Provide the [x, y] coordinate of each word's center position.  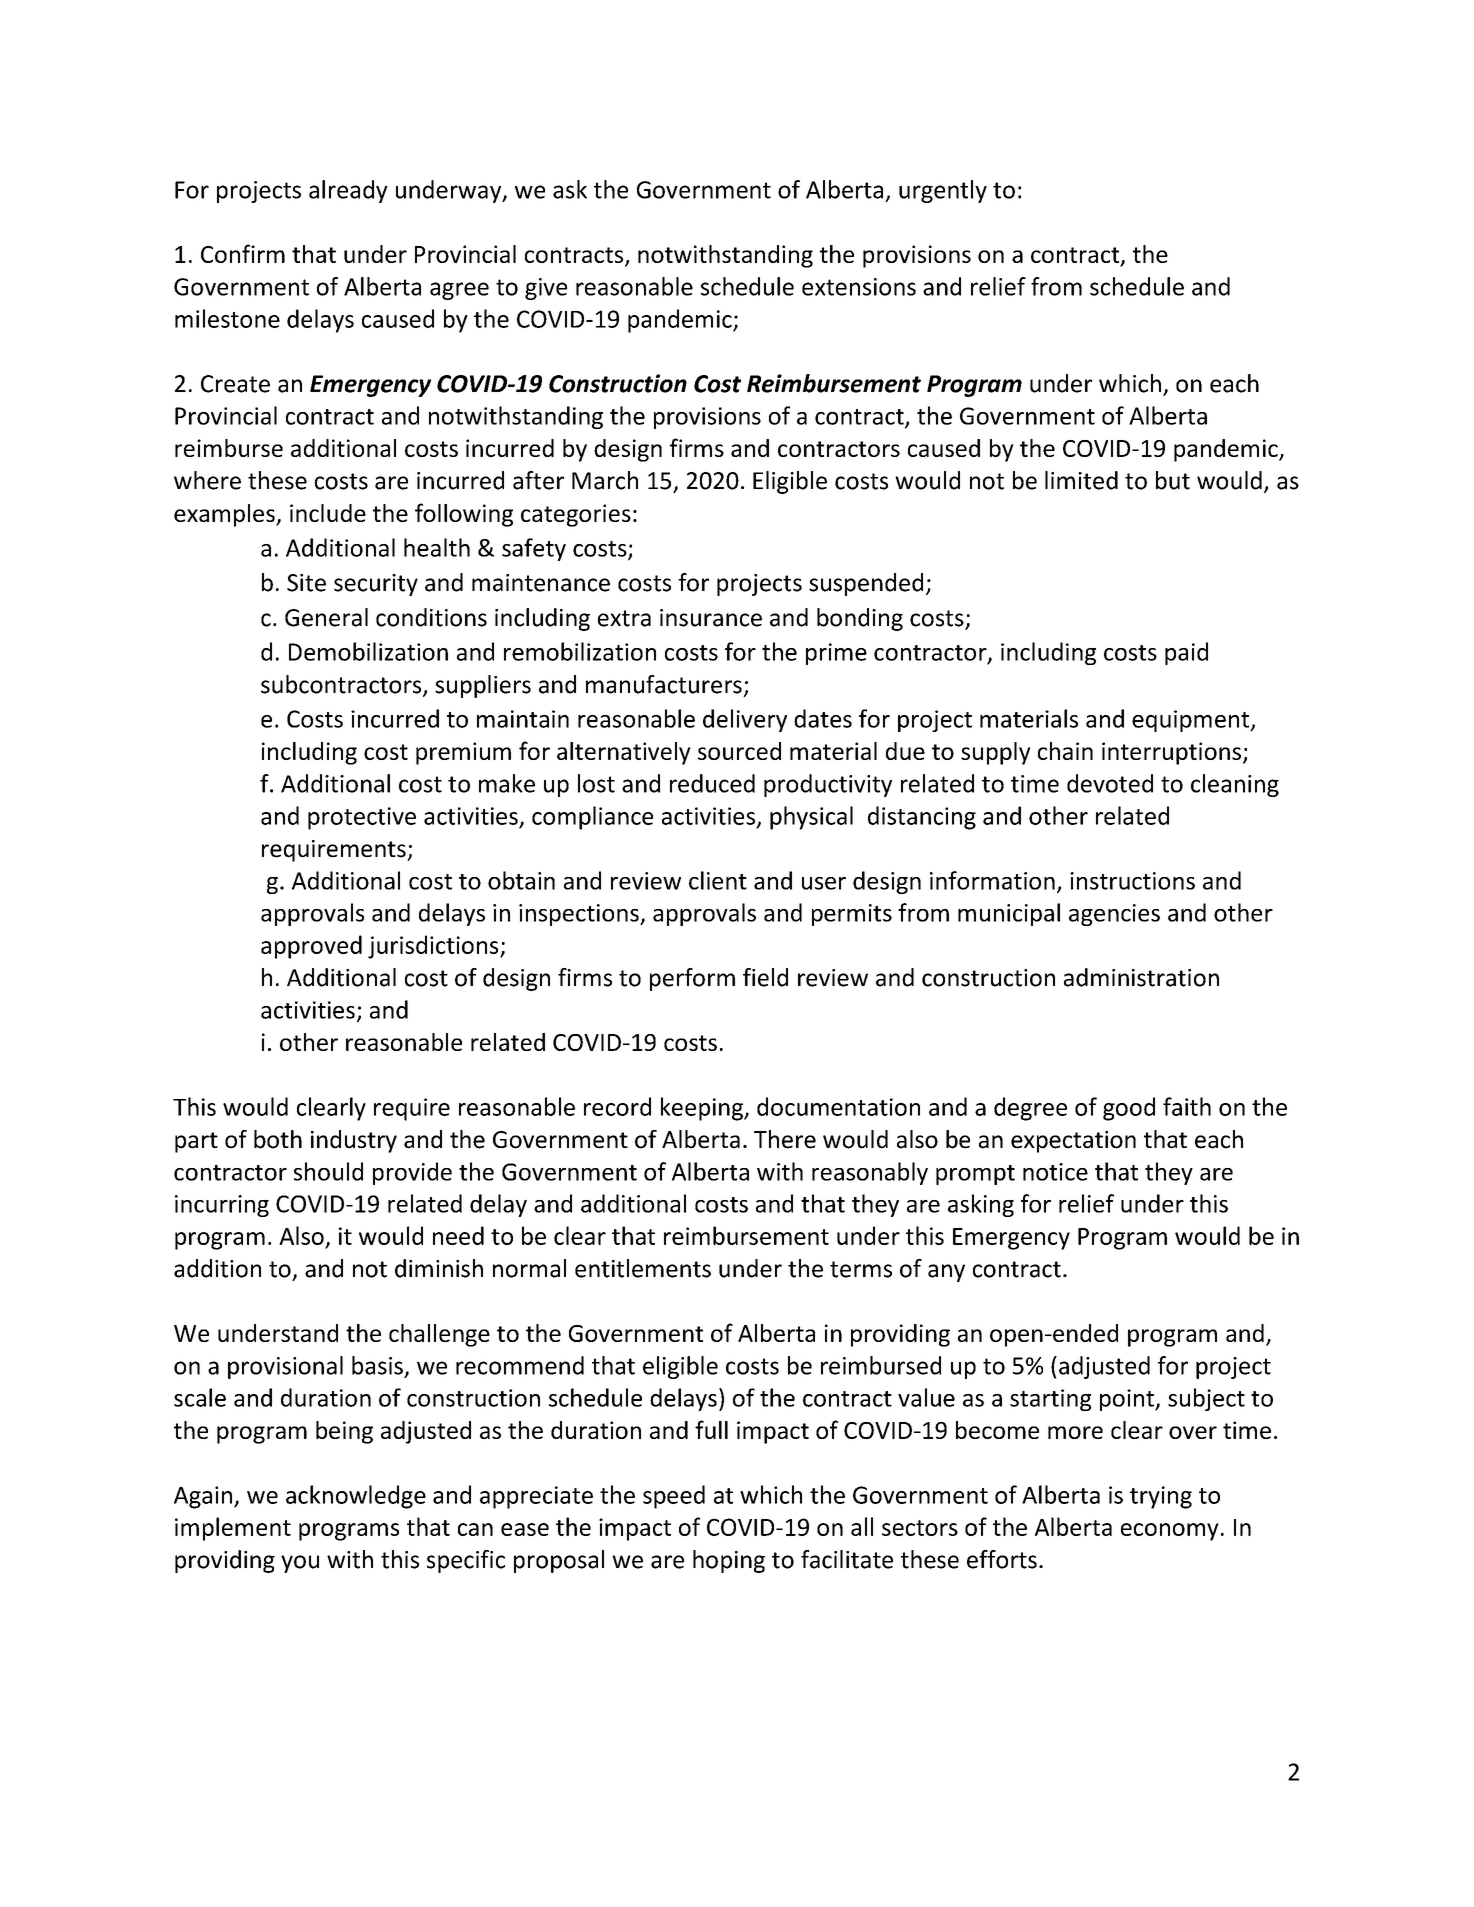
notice [1055, 1172]
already [348, 191]
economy [1170, 1532]
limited [1081, 480]
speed [674, 1497]
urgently [943, 191]
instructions [1132, 881]
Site [306, 583]
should [328, 1171]
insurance [711, 618]
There [785, 1139]
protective [362, 818]
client [718, 880]
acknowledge [356, 1497]
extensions [859, 287]
